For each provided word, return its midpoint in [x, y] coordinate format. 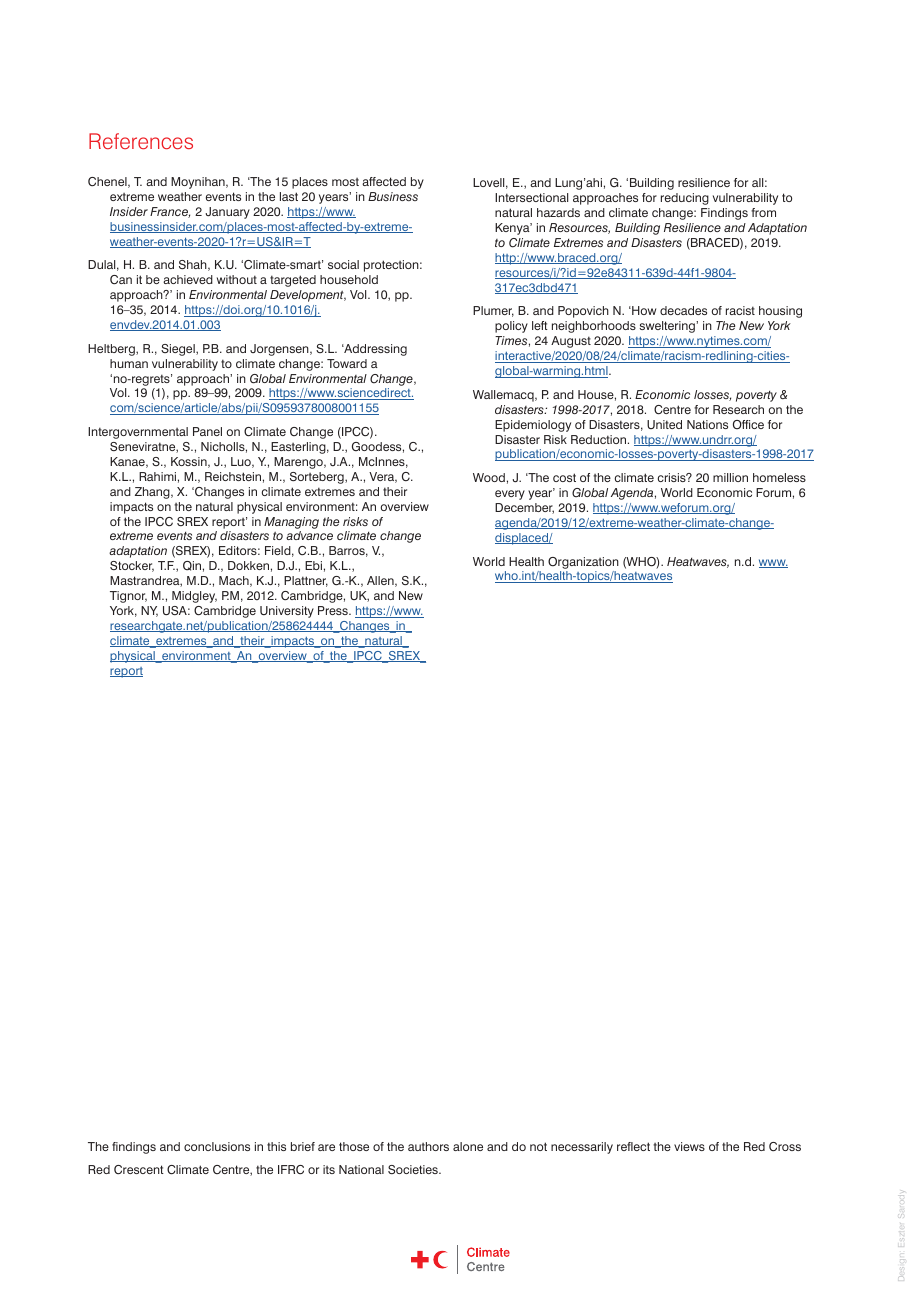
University [287, 612]
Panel [207, 431]
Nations [707, 424]
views [689, 1146]
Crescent [139, 1169]
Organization [583, 563]
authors [428, 1146]
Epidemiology [533, 426]
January [227, 213]
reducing [685, 199]
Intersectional [531, 197]
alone [468, 1146]
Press [334, 610]
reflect [633, 1146]
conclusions [217, 1146]
